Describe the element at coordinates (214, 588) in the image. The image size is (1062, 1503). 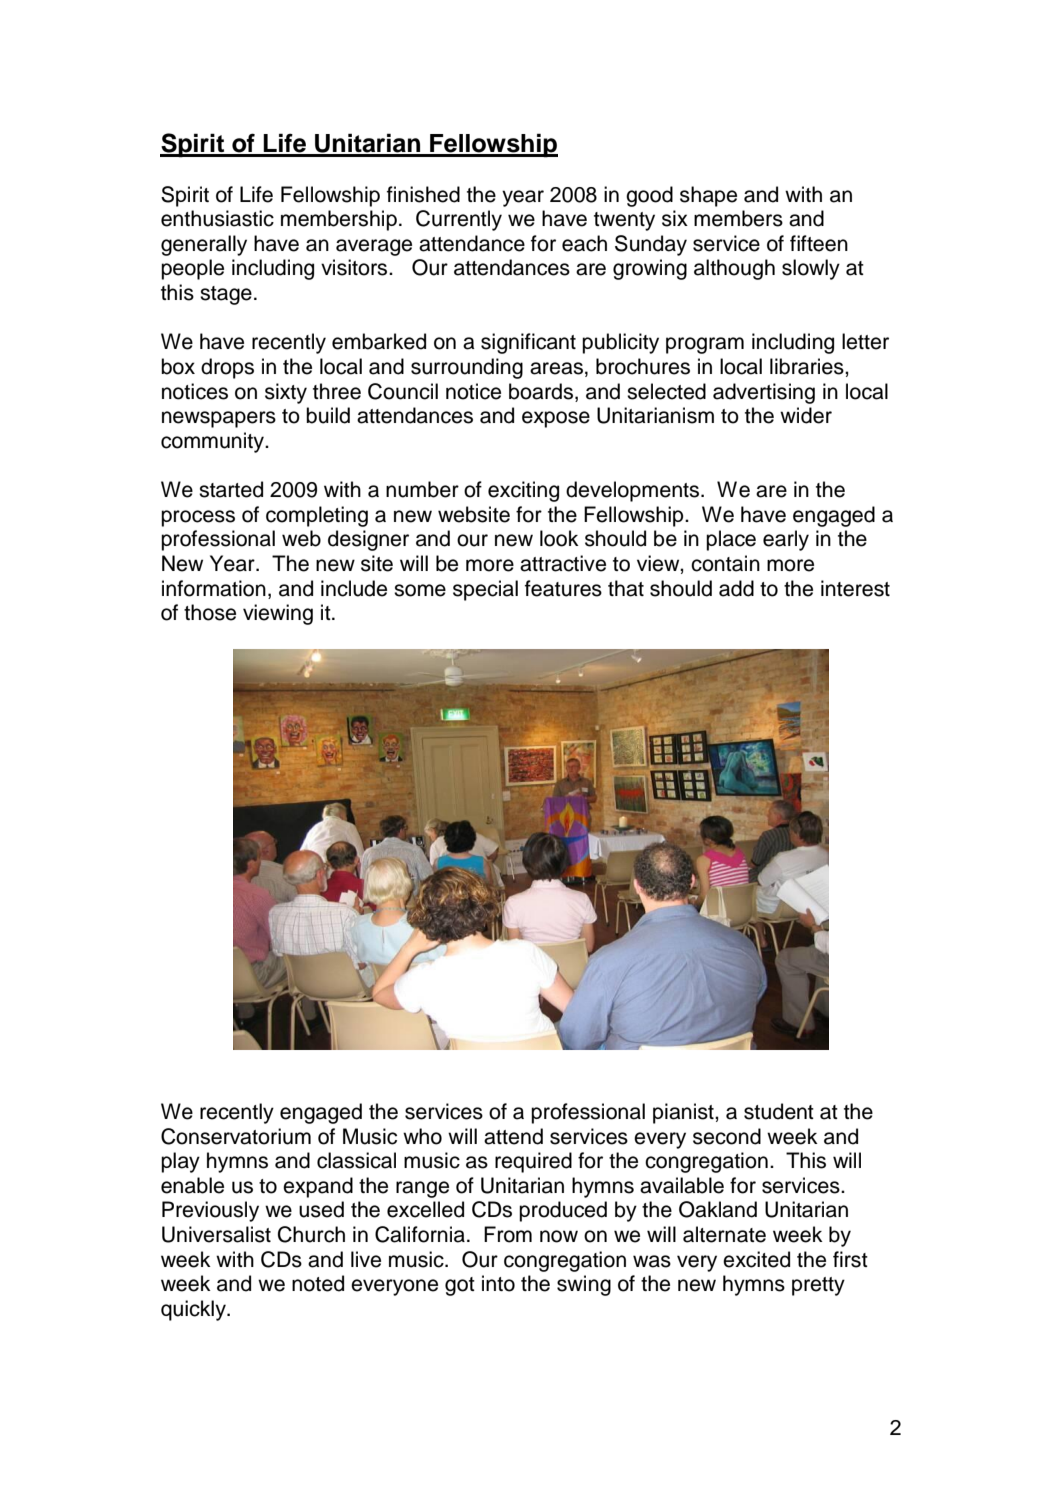
I see `information` at that location.
